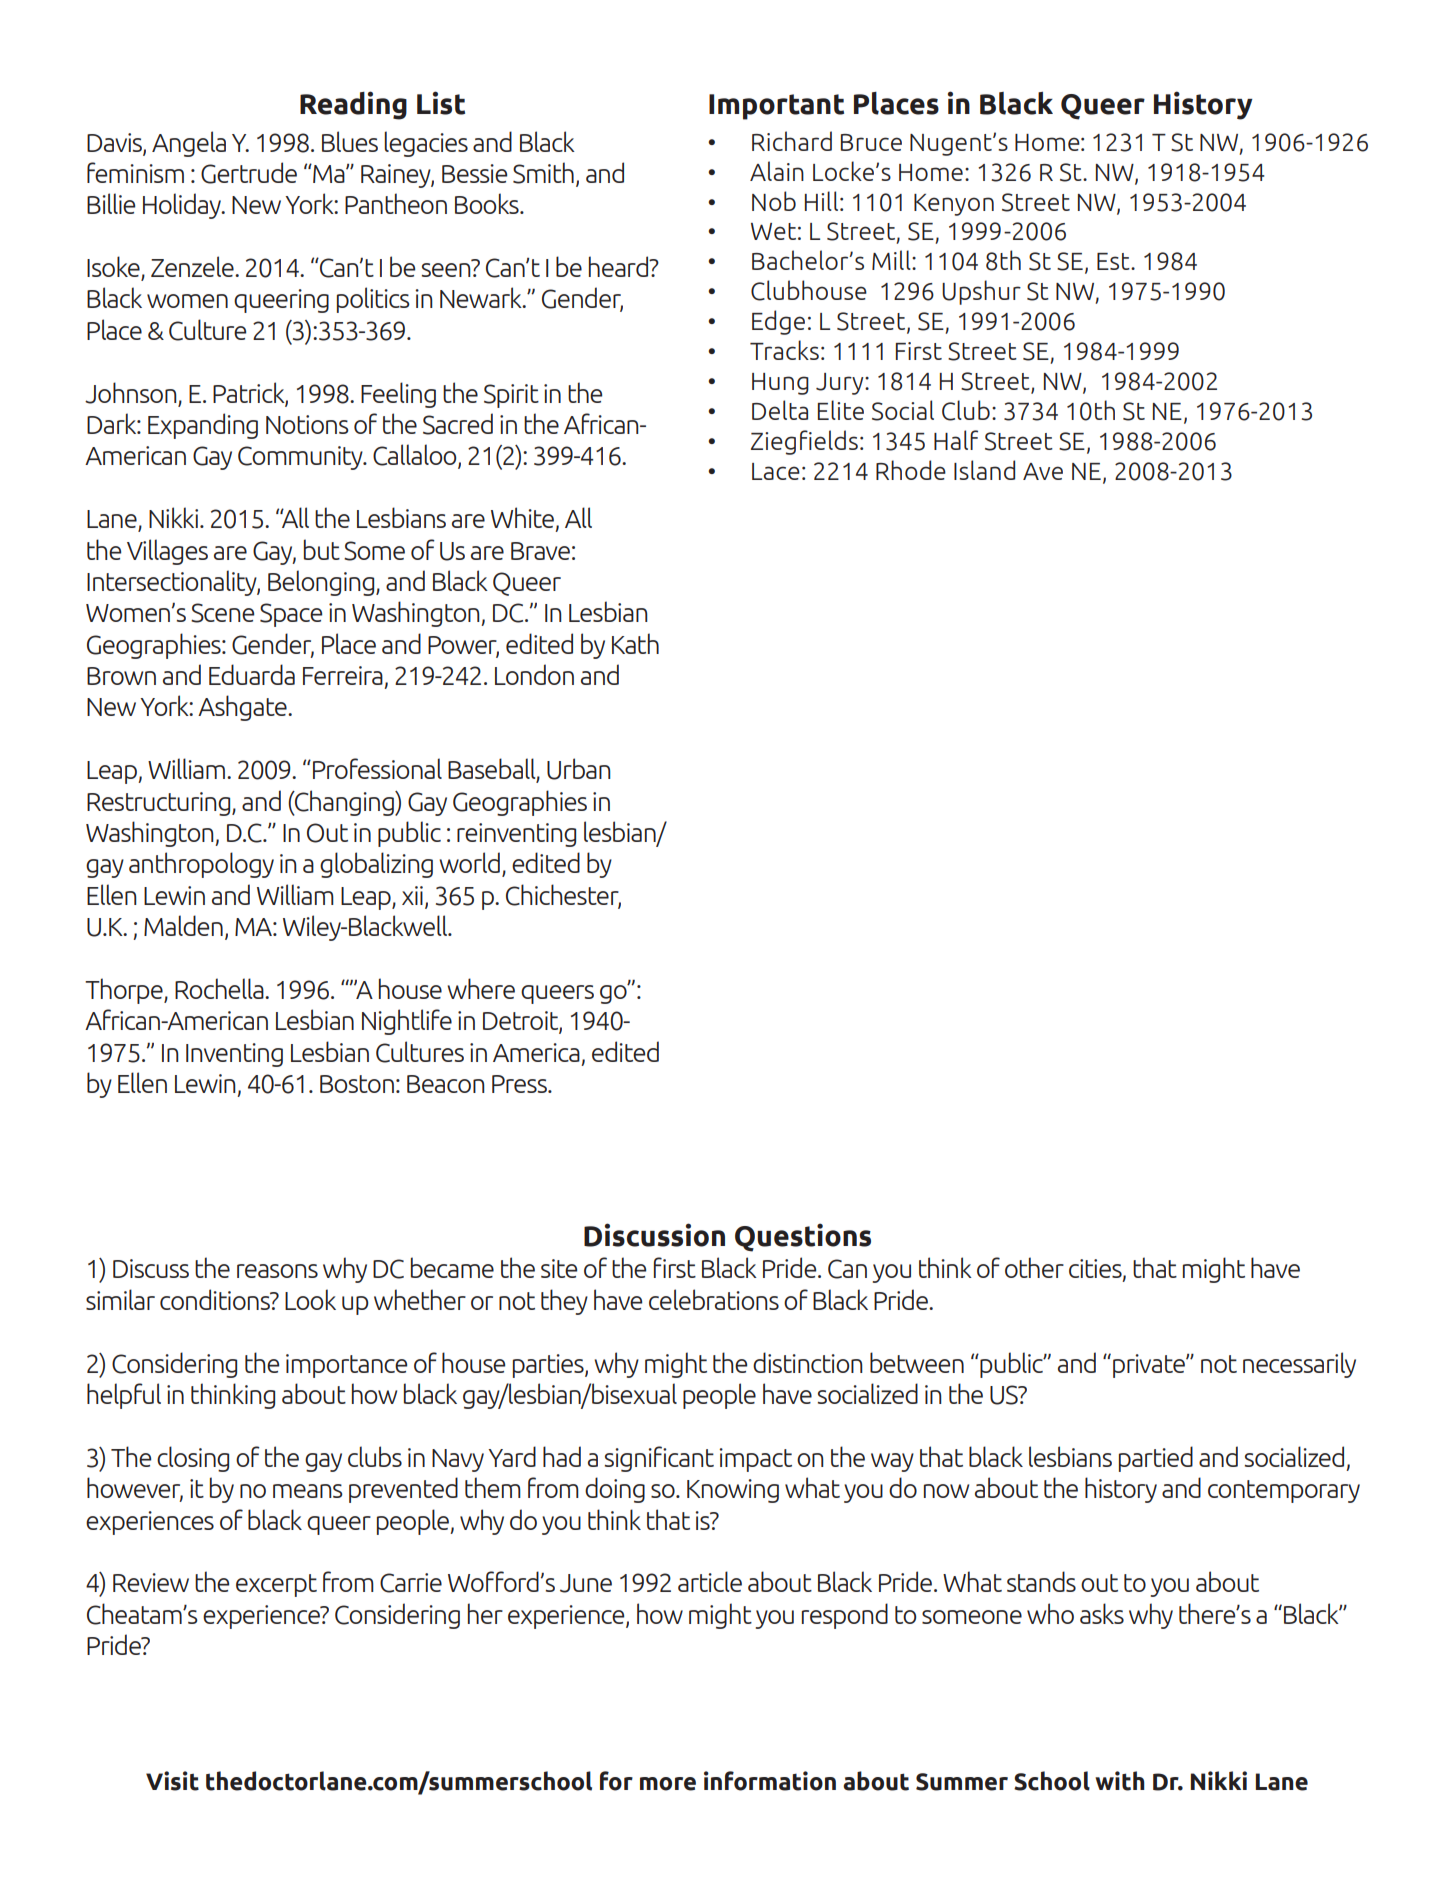 This document has height=1883, width=1455. What do you see at coordinates (777, 171) in the document?
I see `Alain` at bounding box center [777, 171].
